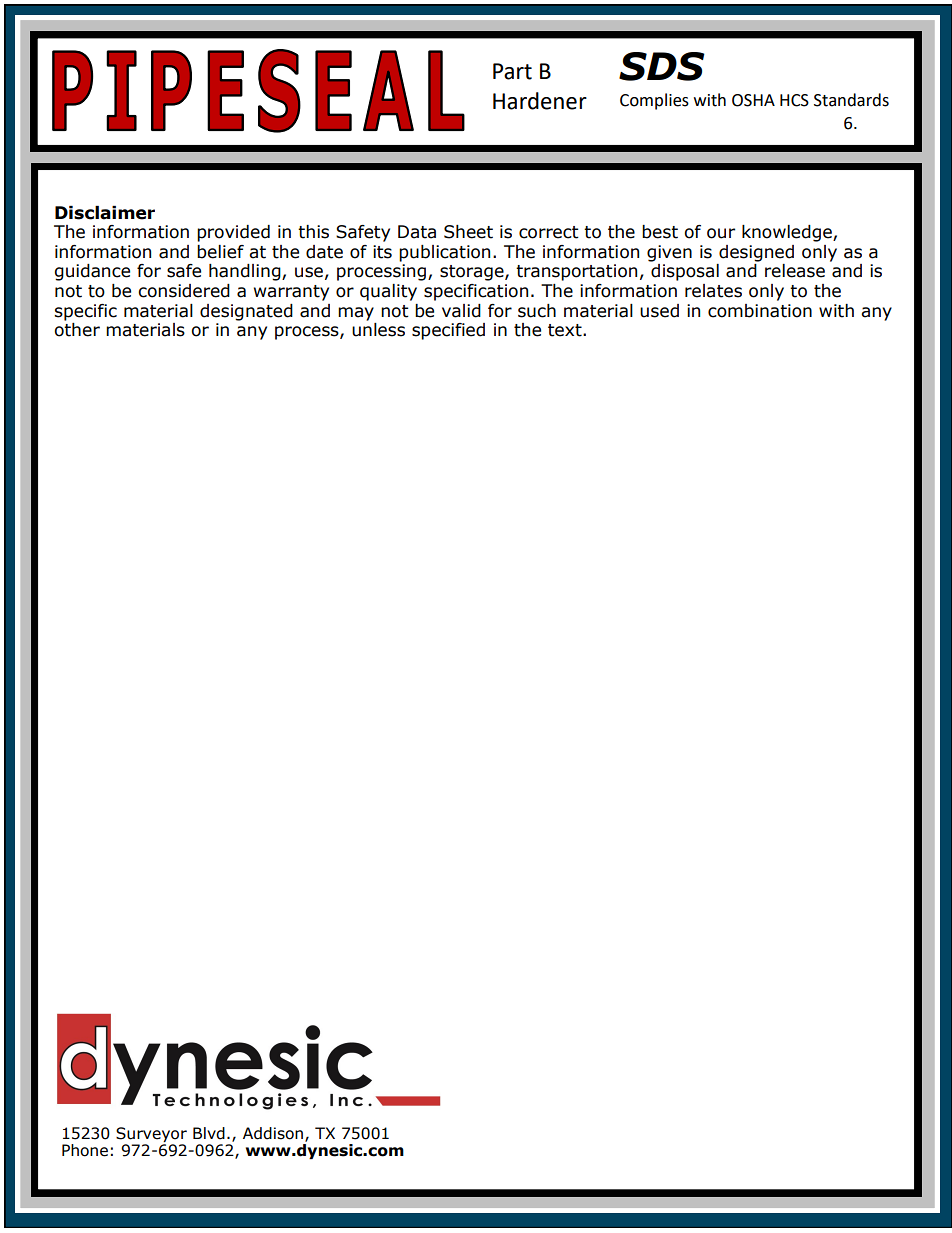 Image resolution: width=952 pixels, height=1233 pixels. What do you see at coordinates (540, 101) in the page?
I see `Hardener` at bounding box center [540, 101].
